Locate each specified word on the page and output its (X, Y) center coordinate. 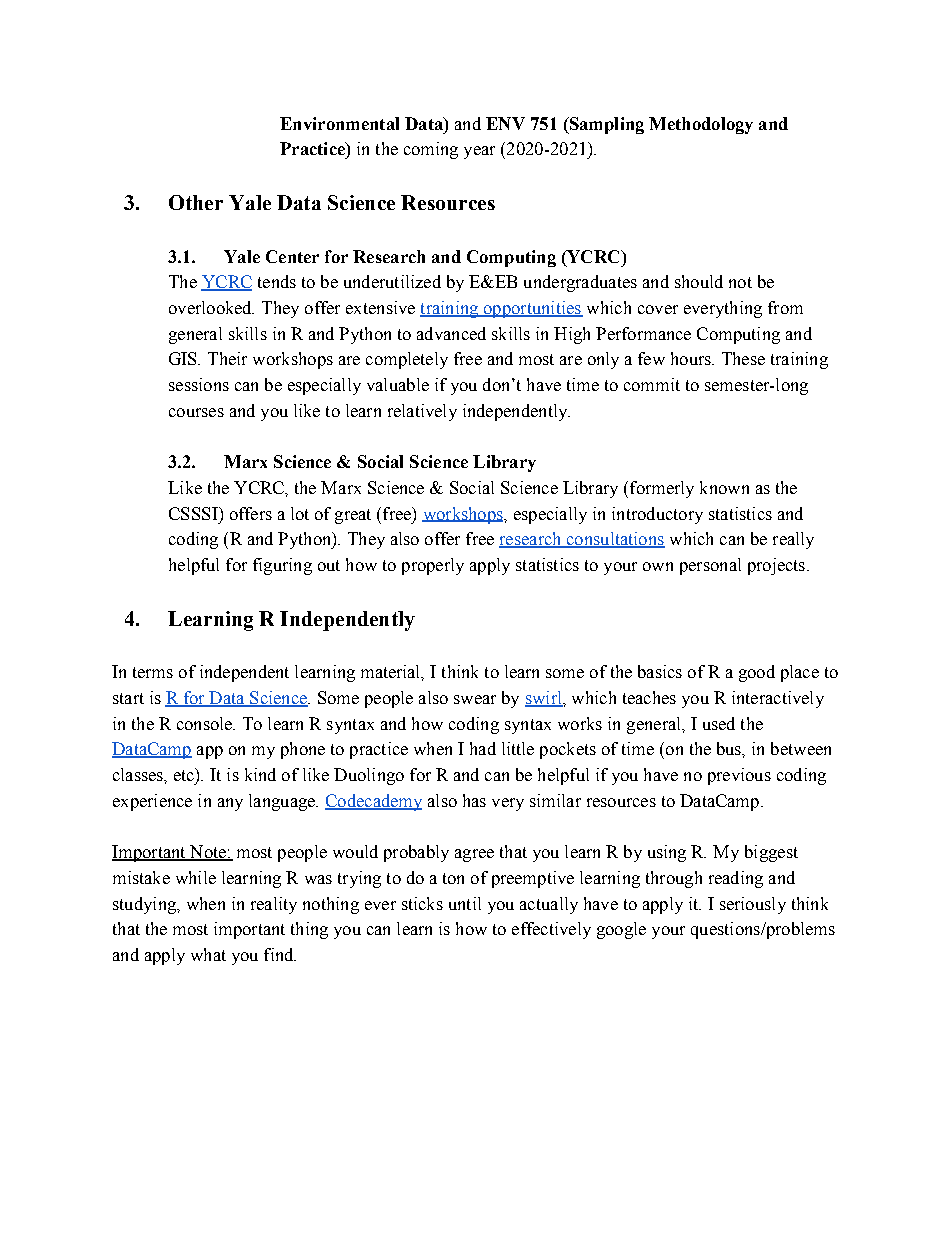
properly (433, 566)
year (479, 152)
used (719, 723)
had (483, 748)
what (208, 954)
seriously (753, 905)
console (206, 723)
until (465, 903)
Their (227, 358)
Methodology (701, 125)
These (743, 358)
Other (196, 202)
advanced (451, 333)
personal (710, 566)
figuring (282, 566)
